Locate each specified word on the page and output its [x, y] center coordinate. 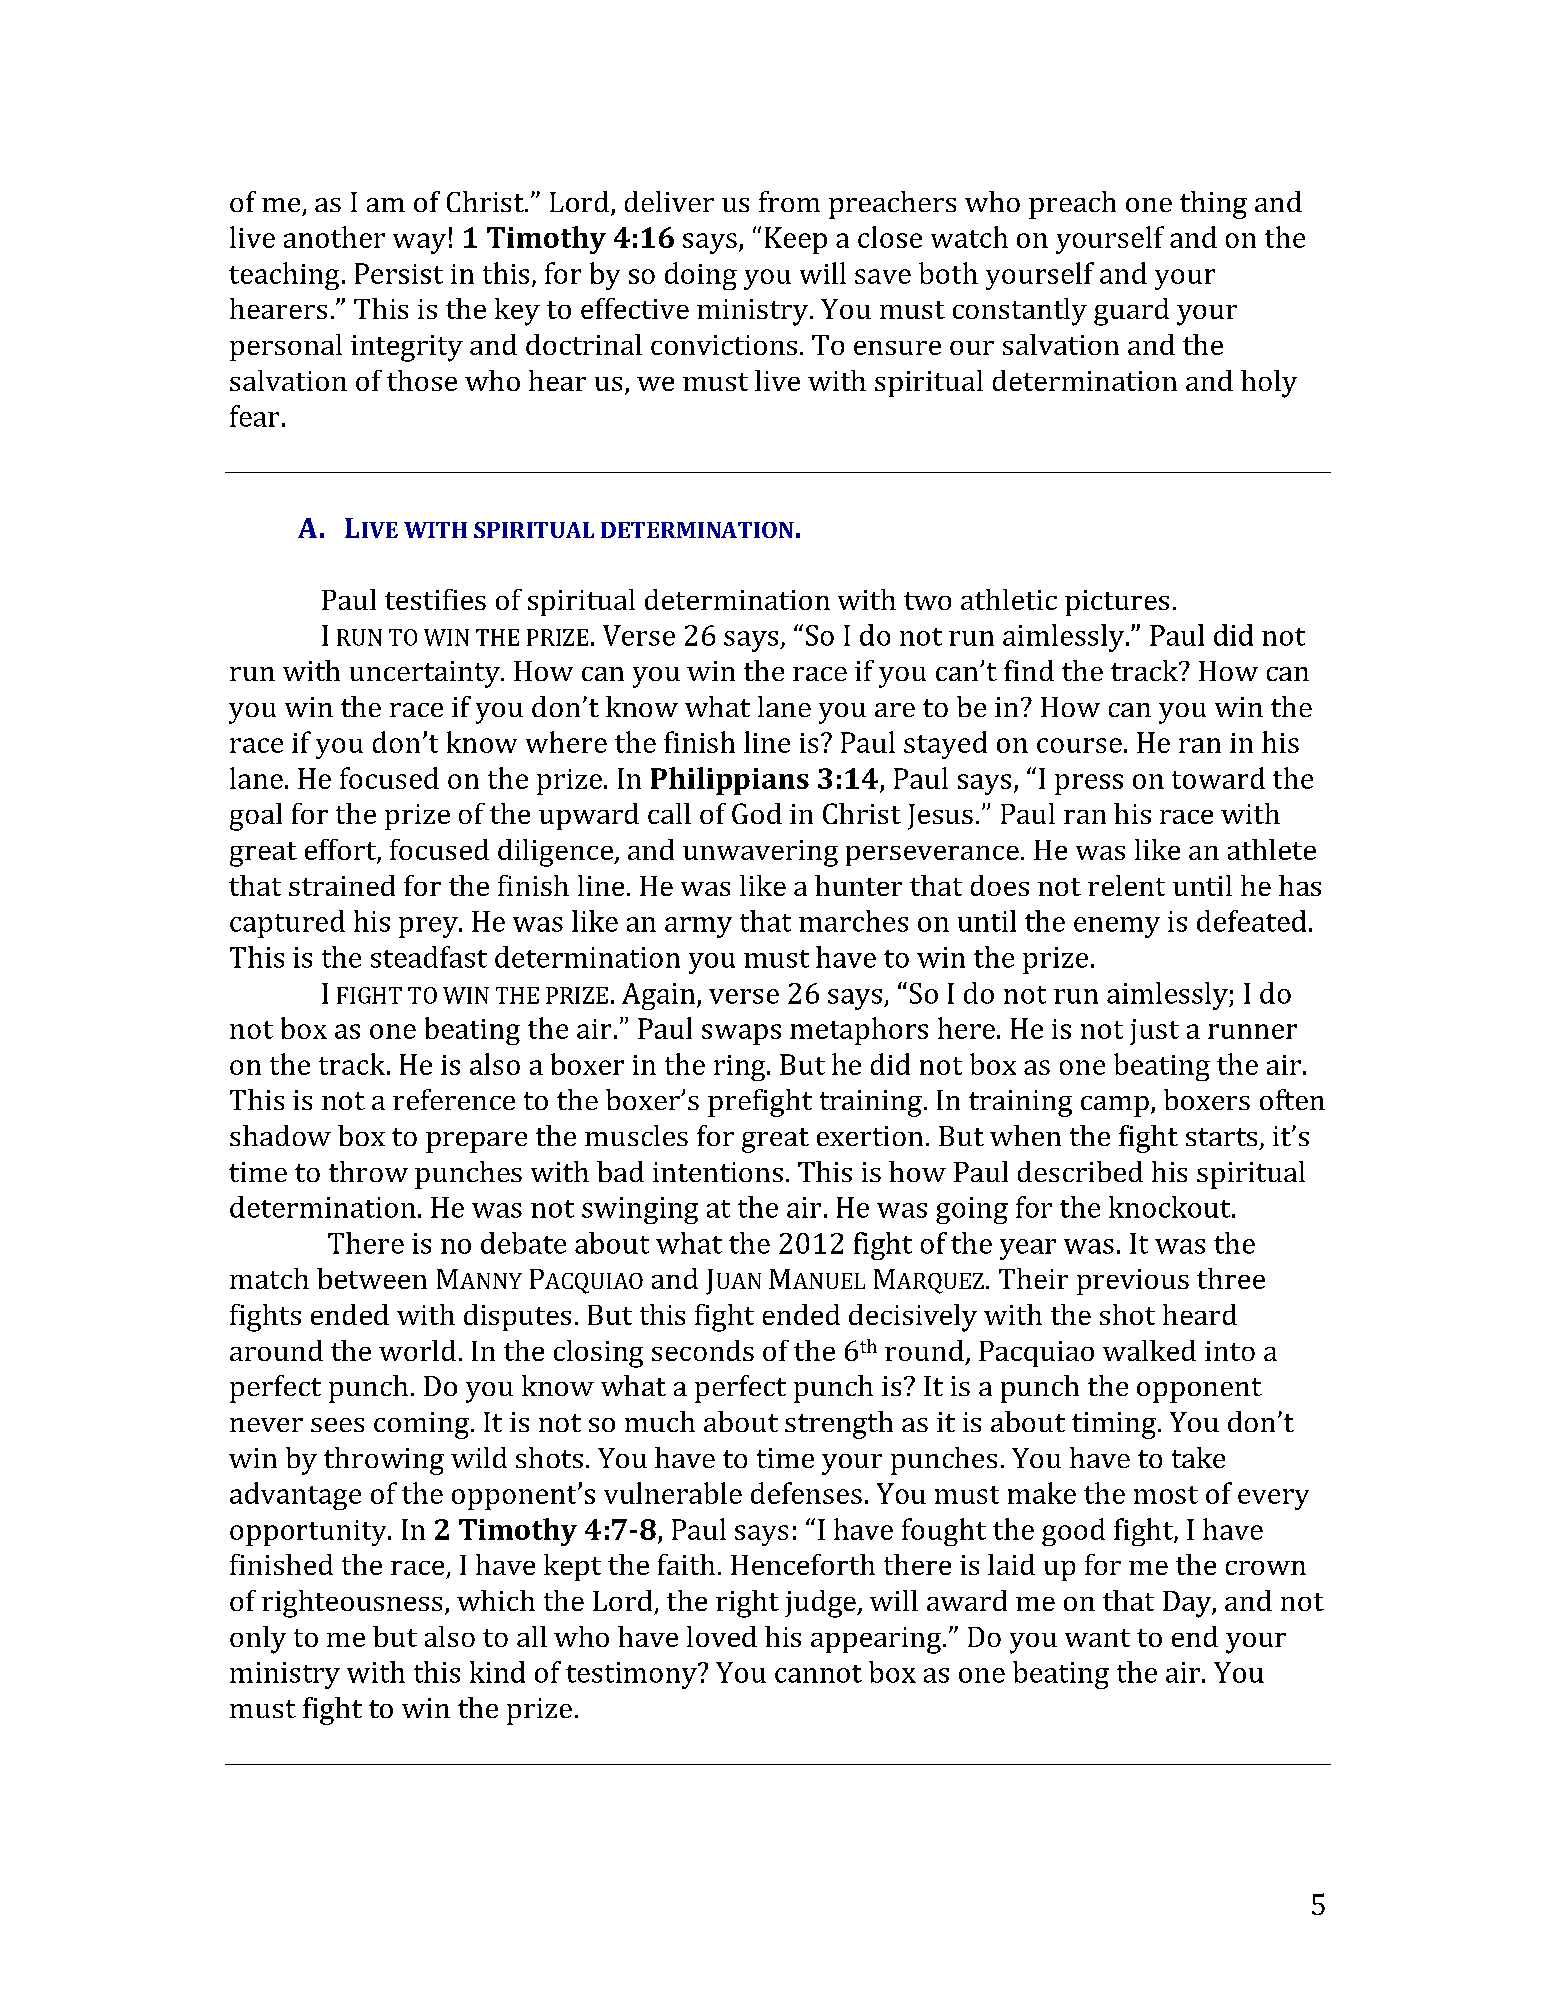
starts [1221, 1137]
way [419, 243]
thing [1213, 205]
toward [1218, 778]
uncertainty [426, 674]
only [258, 1640]
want [1097, 1638]
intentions [718, 1172]
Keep [796, 240]
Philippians [730, 781]
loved [722, 1636]
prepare [476, 1142]
